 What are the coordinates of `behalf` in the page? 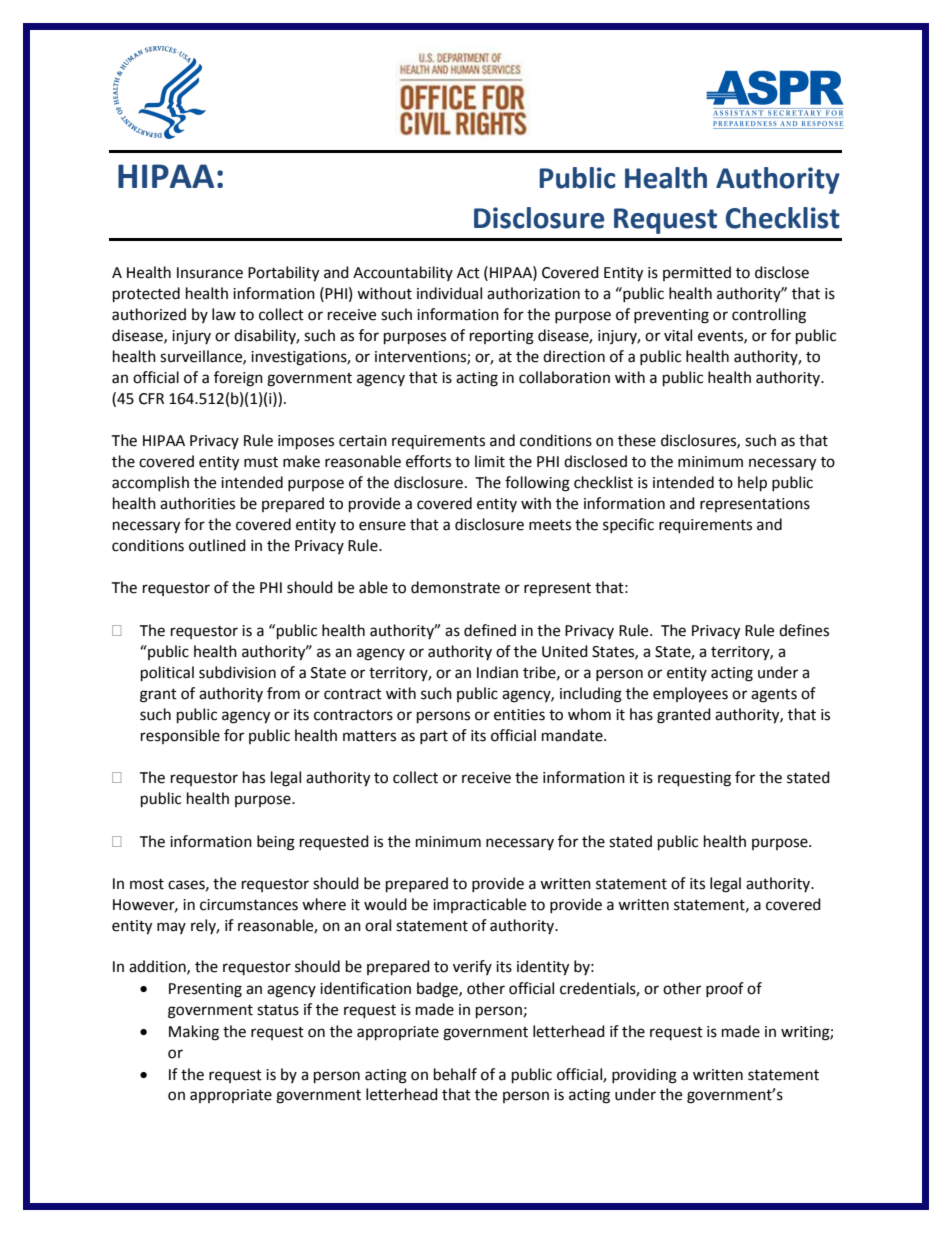 It's located at (455, 1074).
